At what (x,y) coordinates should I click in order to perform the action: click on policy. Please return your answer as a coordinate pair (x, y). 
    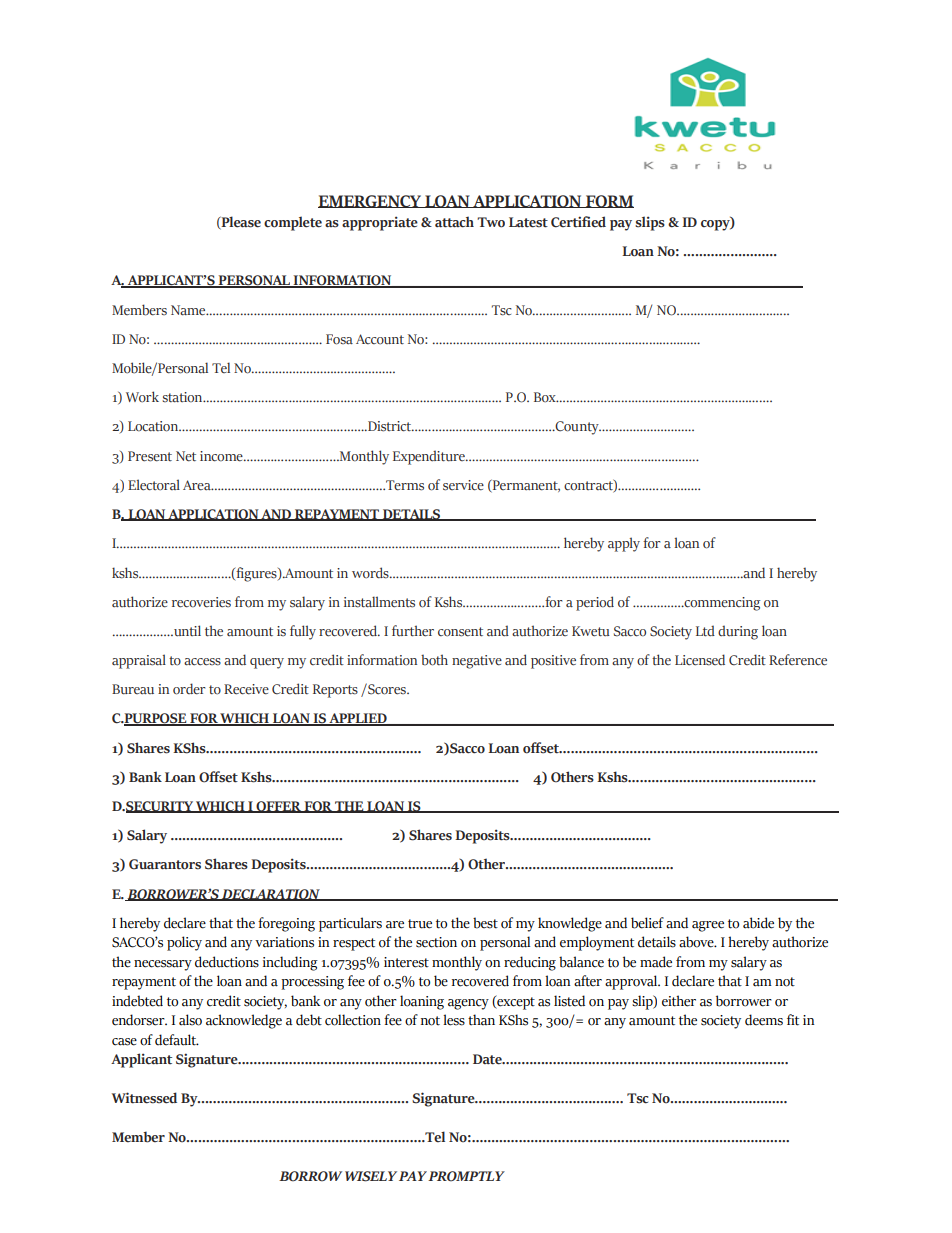
    Looking at the image, I should click on (184, 943).
